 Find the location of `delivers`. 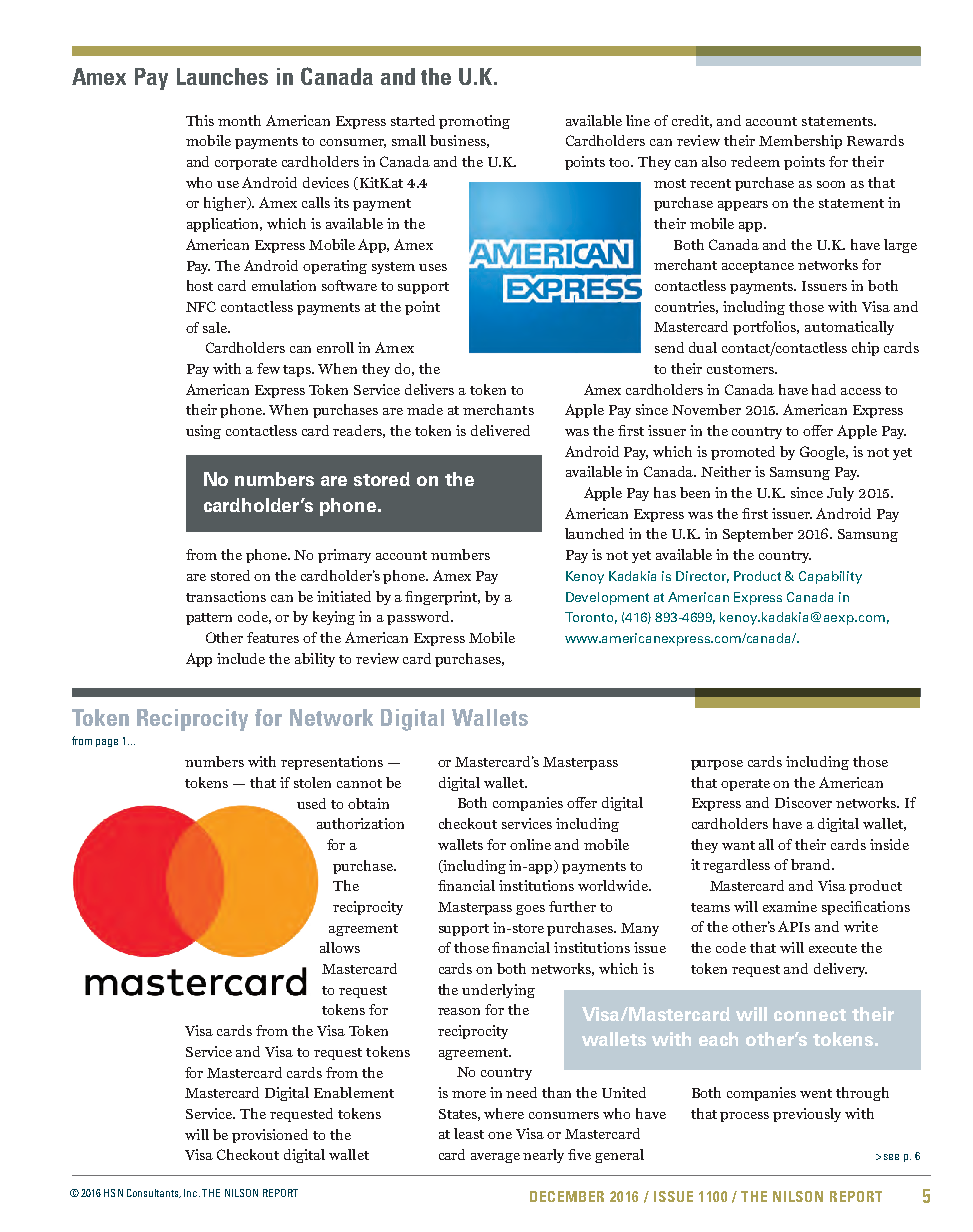

delivers is located at coordinates (429, 389).
